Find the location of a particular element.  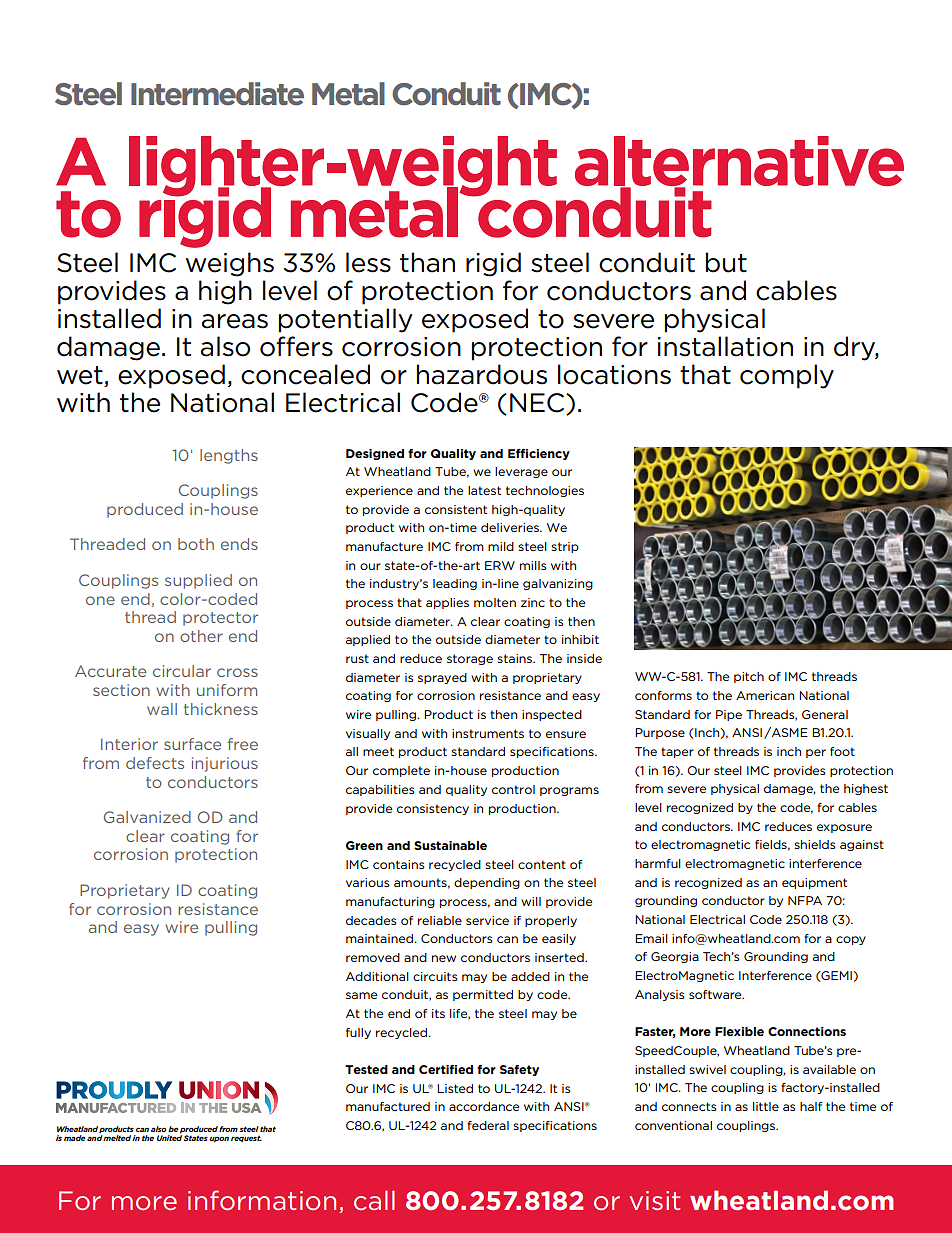

than is located at coordinates (427, 262).
